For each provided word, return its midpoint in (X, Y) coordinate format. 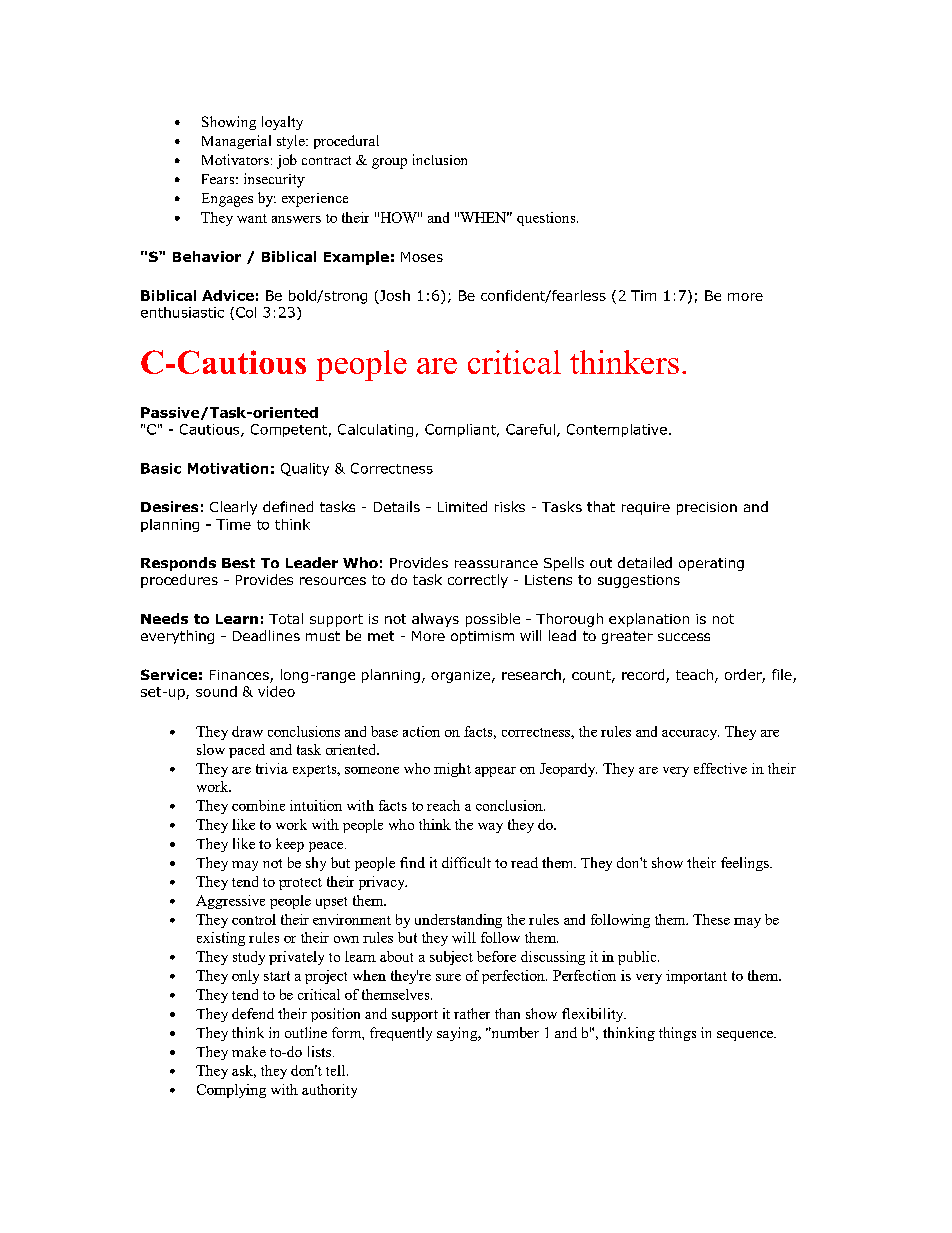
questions (547, 219)
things (677, 1034)
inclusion (440, 159)
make (249, 1051)
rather (472, 1013)
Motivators (235, 159)
